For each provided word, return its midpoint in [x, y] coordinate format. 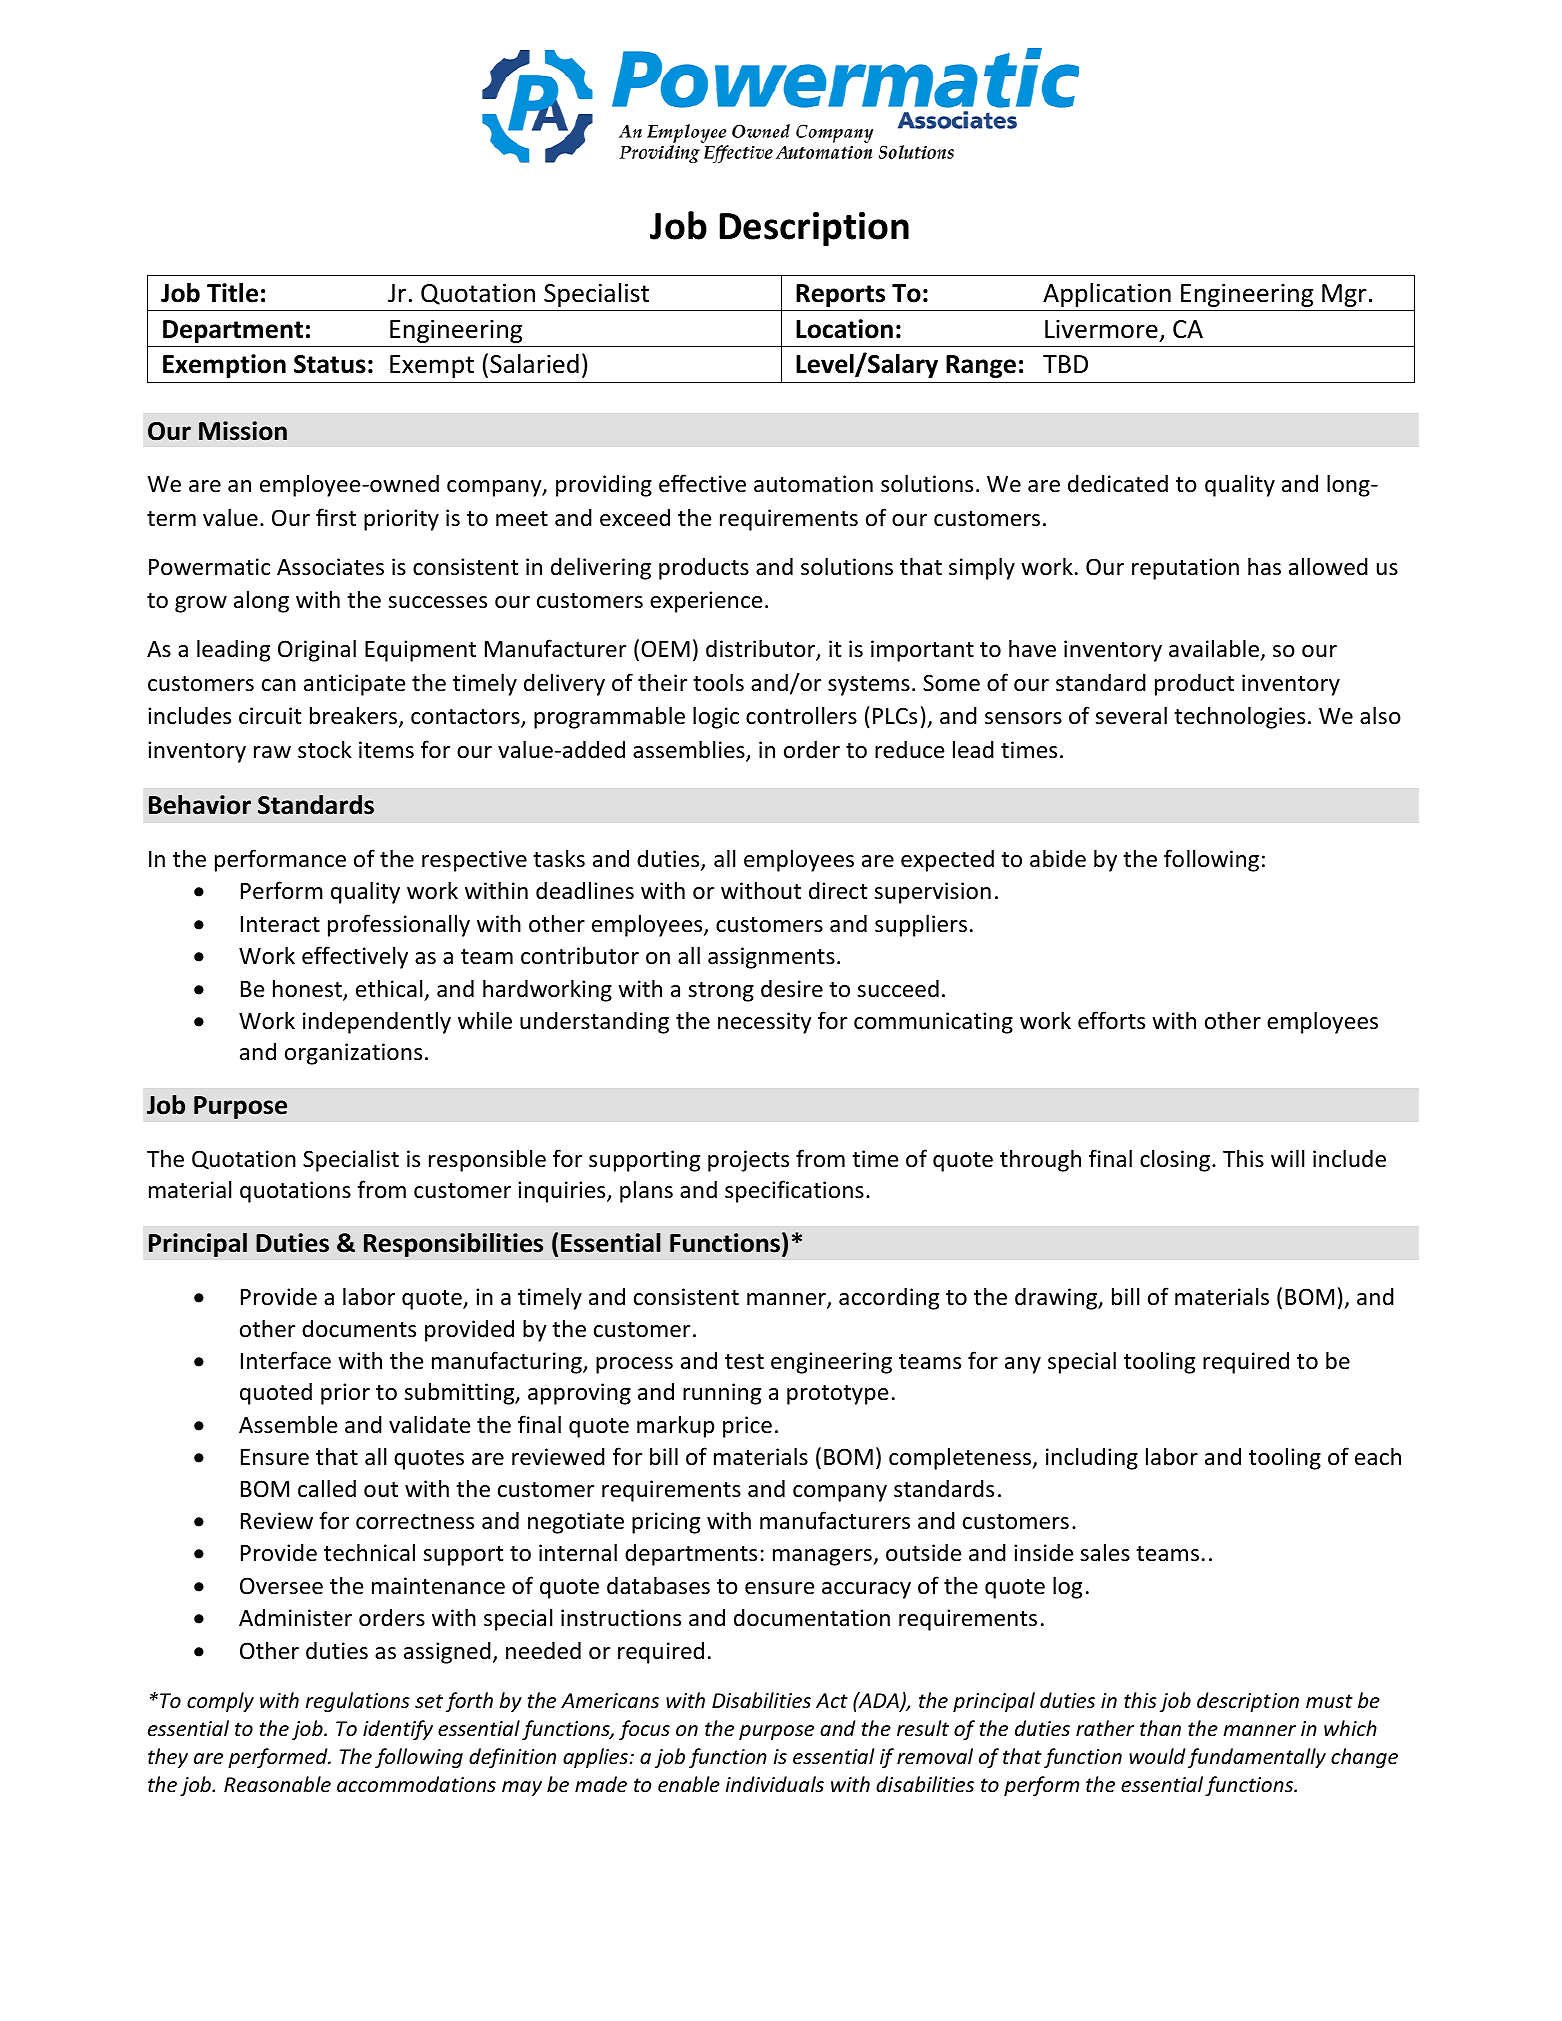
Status [330, 364]
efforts [1111, 1020]
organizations [353, 1054]
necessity [765, 1023]
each [1378, 1456]
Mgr [1344, 295]
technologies [1239, 717]
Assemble [288, 1424]
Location [844, 329]
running [722, 1394]
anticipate [354, 685]
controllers [801, 715]
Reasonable [277, 1784]
